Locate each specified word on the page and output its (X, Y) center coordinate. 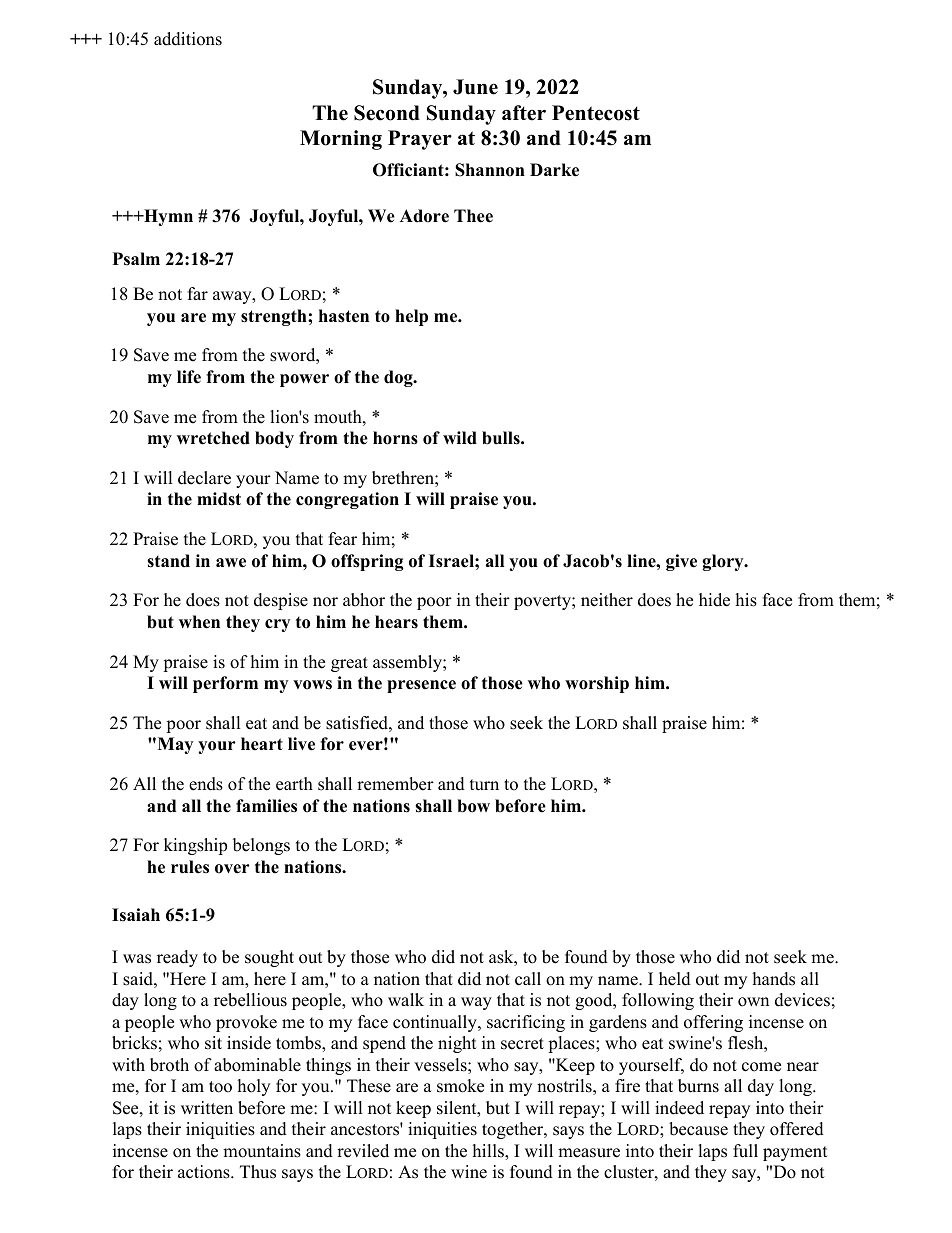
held (675, 979)
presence (421, 686)
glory (724, 562)
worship (597, 684)
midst (219, 499)
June (475, 87)
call (528, 979)
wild (460, 438)
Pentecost (596, 113)
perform (225, 684)
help (411, 317)
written (207, 1108)
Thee (473, 216)
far (198, 293)
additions (188, 39)
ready (177, 958)
